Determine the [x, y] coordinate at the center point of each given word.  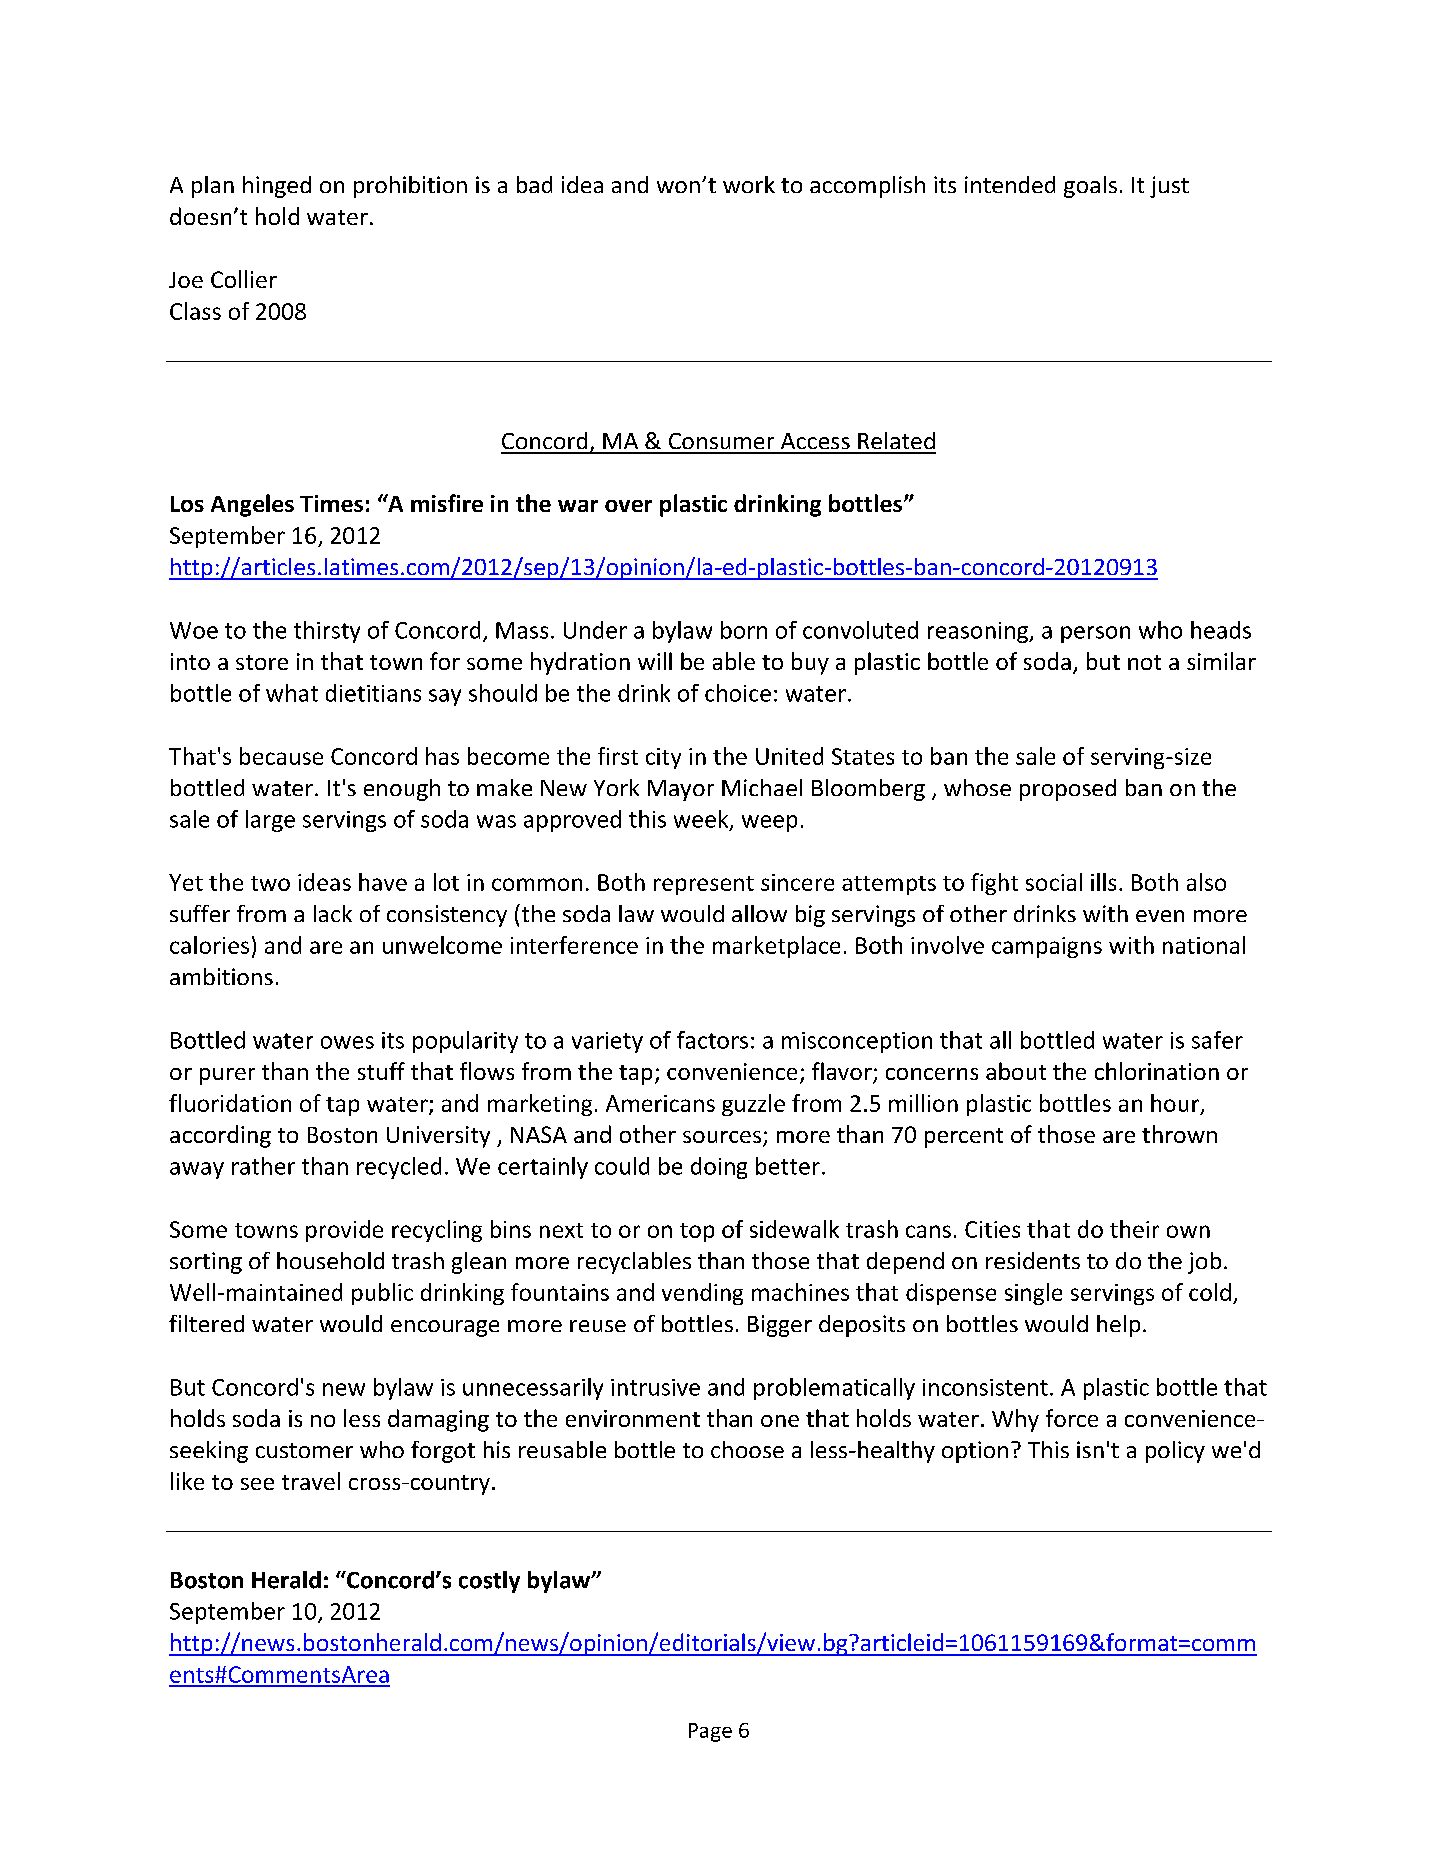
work [749, 184]
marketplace [776, 947]
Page [710, 1732]
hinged [277, 187]
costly [489, 1582]
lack [333, 913]
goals [1090, 187]
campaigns [1047, 947]
